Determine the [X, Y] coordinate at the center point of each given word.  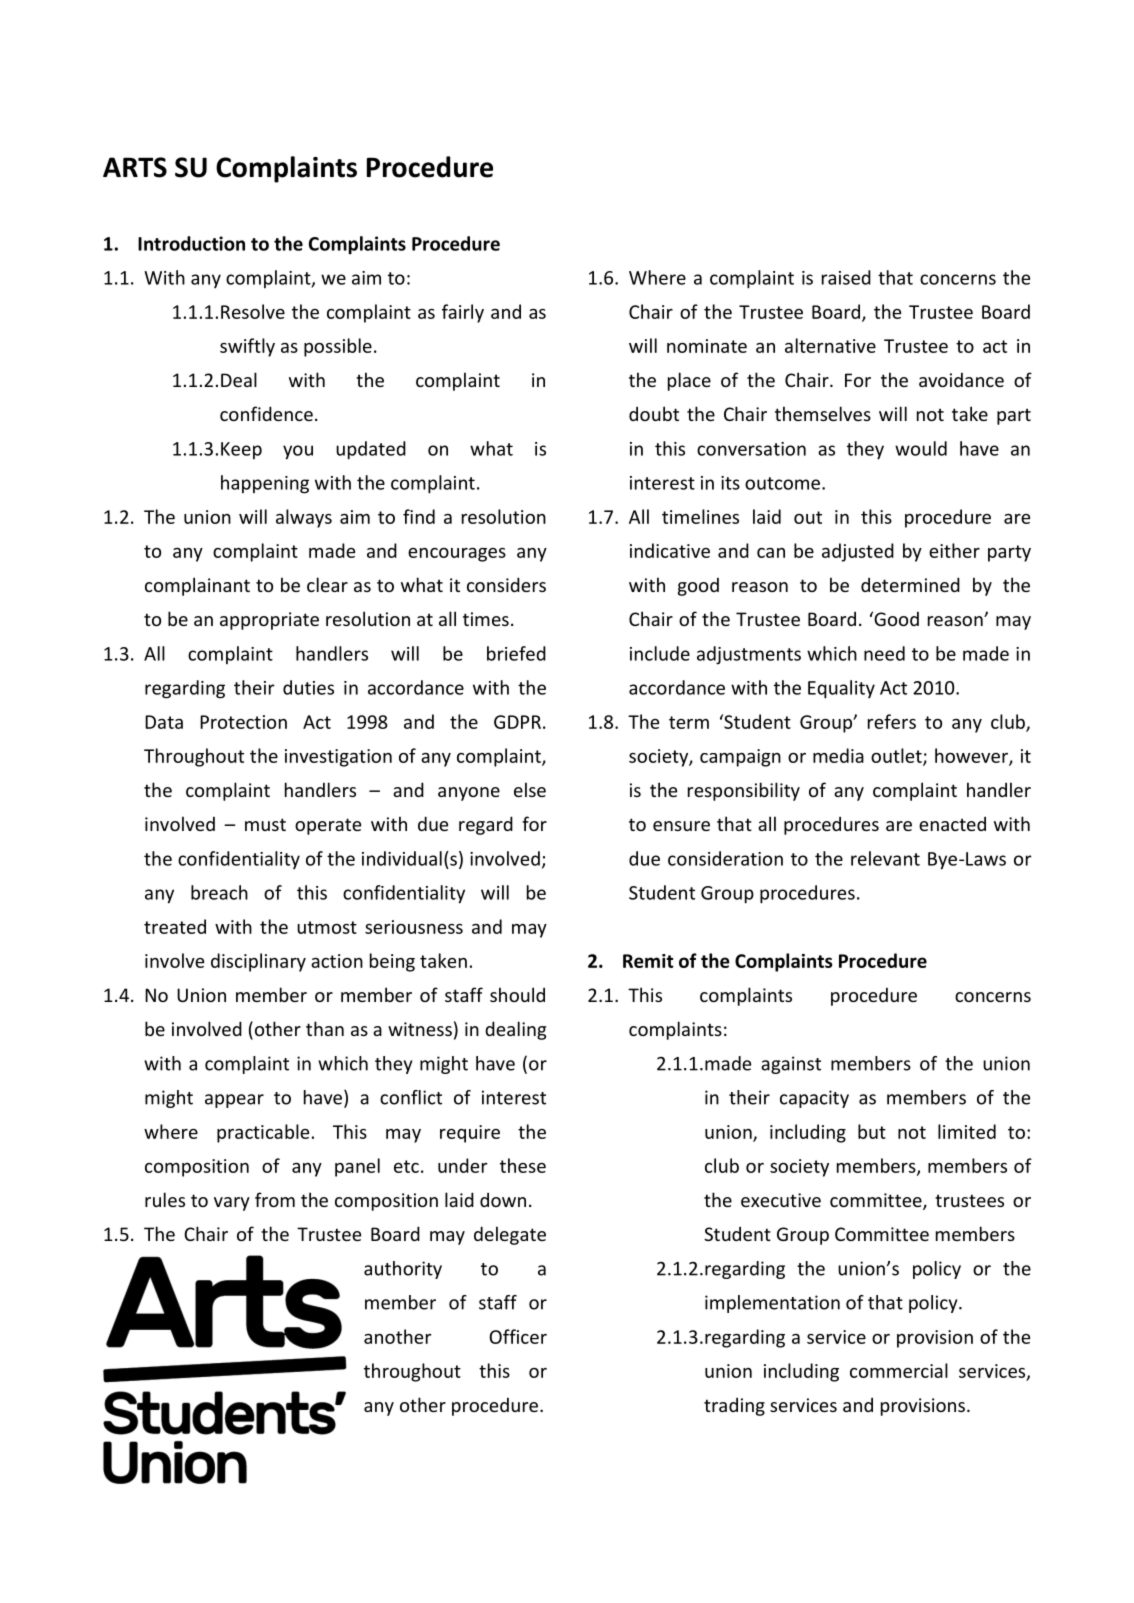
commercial [899, 1370]
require [470, 1134]
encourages [457, 555]
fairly [463, 313]
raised [846, 277]
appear [234, 1101]
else [530, 789]
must [265, 824]
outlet [897, 756]
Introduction [191, 243]
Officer [518, 1336]
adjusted [858, 552]
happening [265, 484]
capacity [814, 1099]
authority [403, 1270]
